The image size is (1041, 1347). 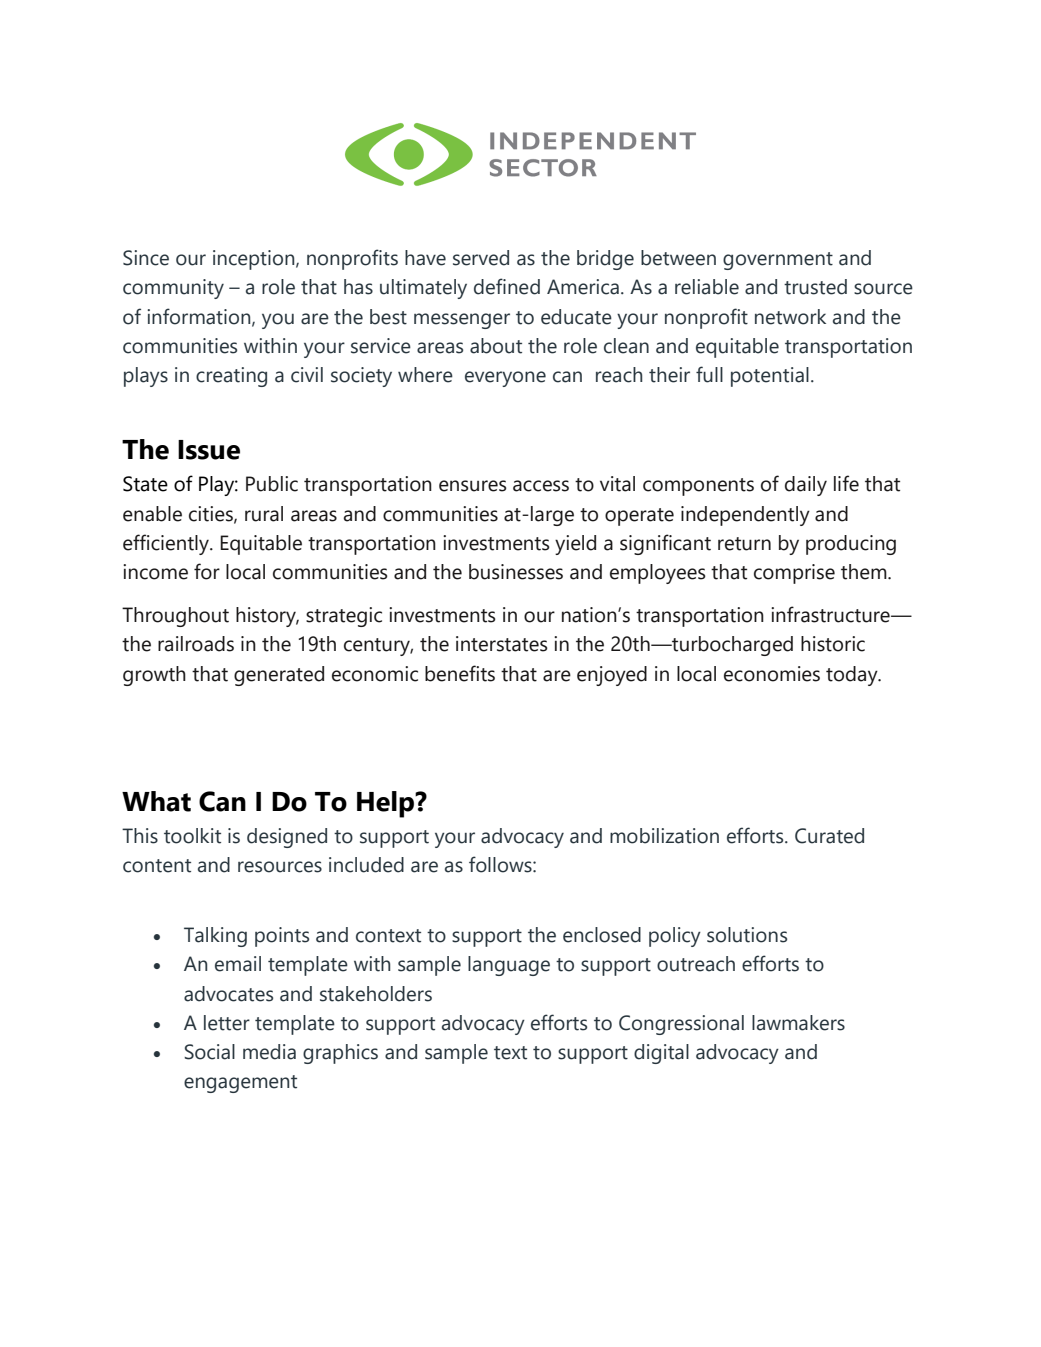 What do you see at coordinates (173, 289) in the screenshot?
I see `community` at bounding box center [173, 289].
